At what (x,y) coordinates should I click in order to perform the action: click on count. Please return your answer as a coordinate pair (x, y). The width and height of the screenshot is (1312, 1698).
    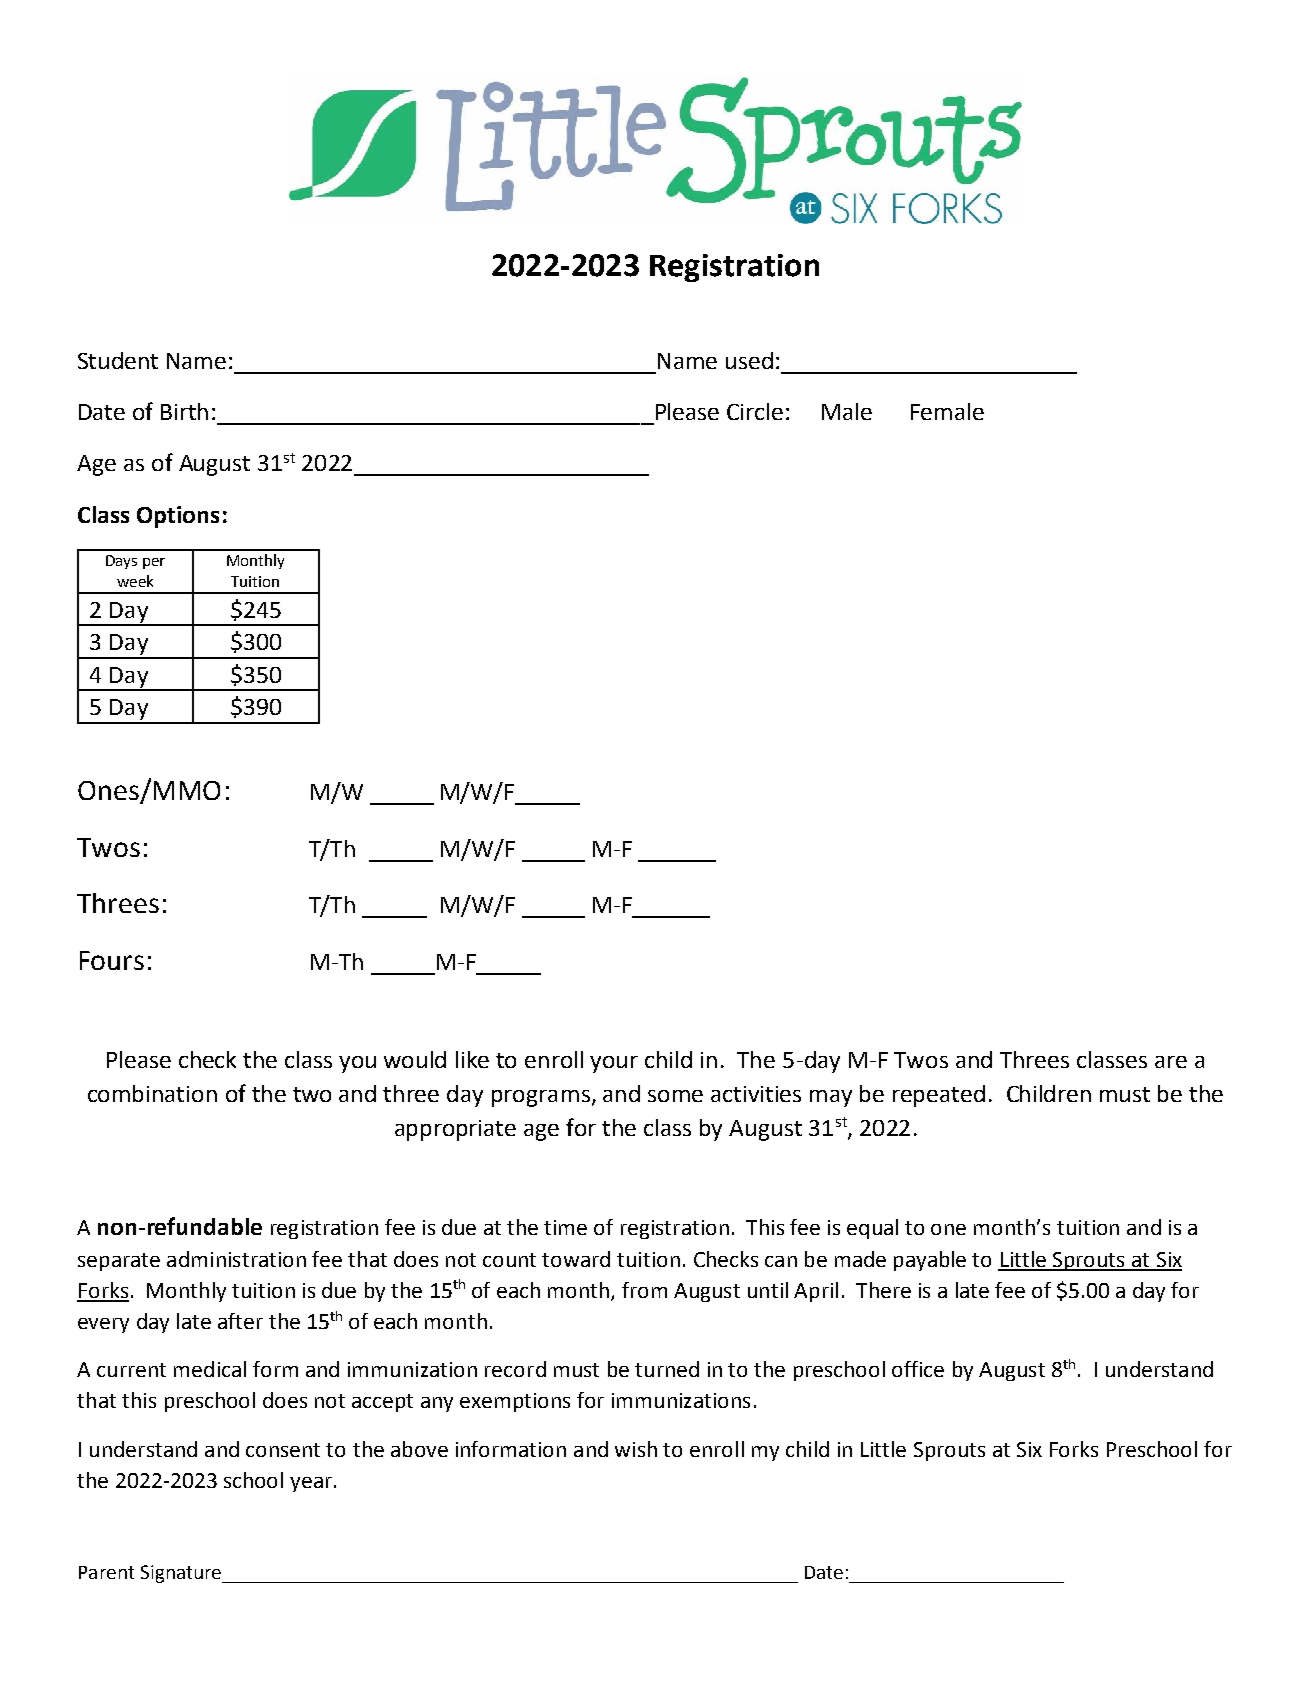
    Looking at the image, I should click on (509, 1260).
